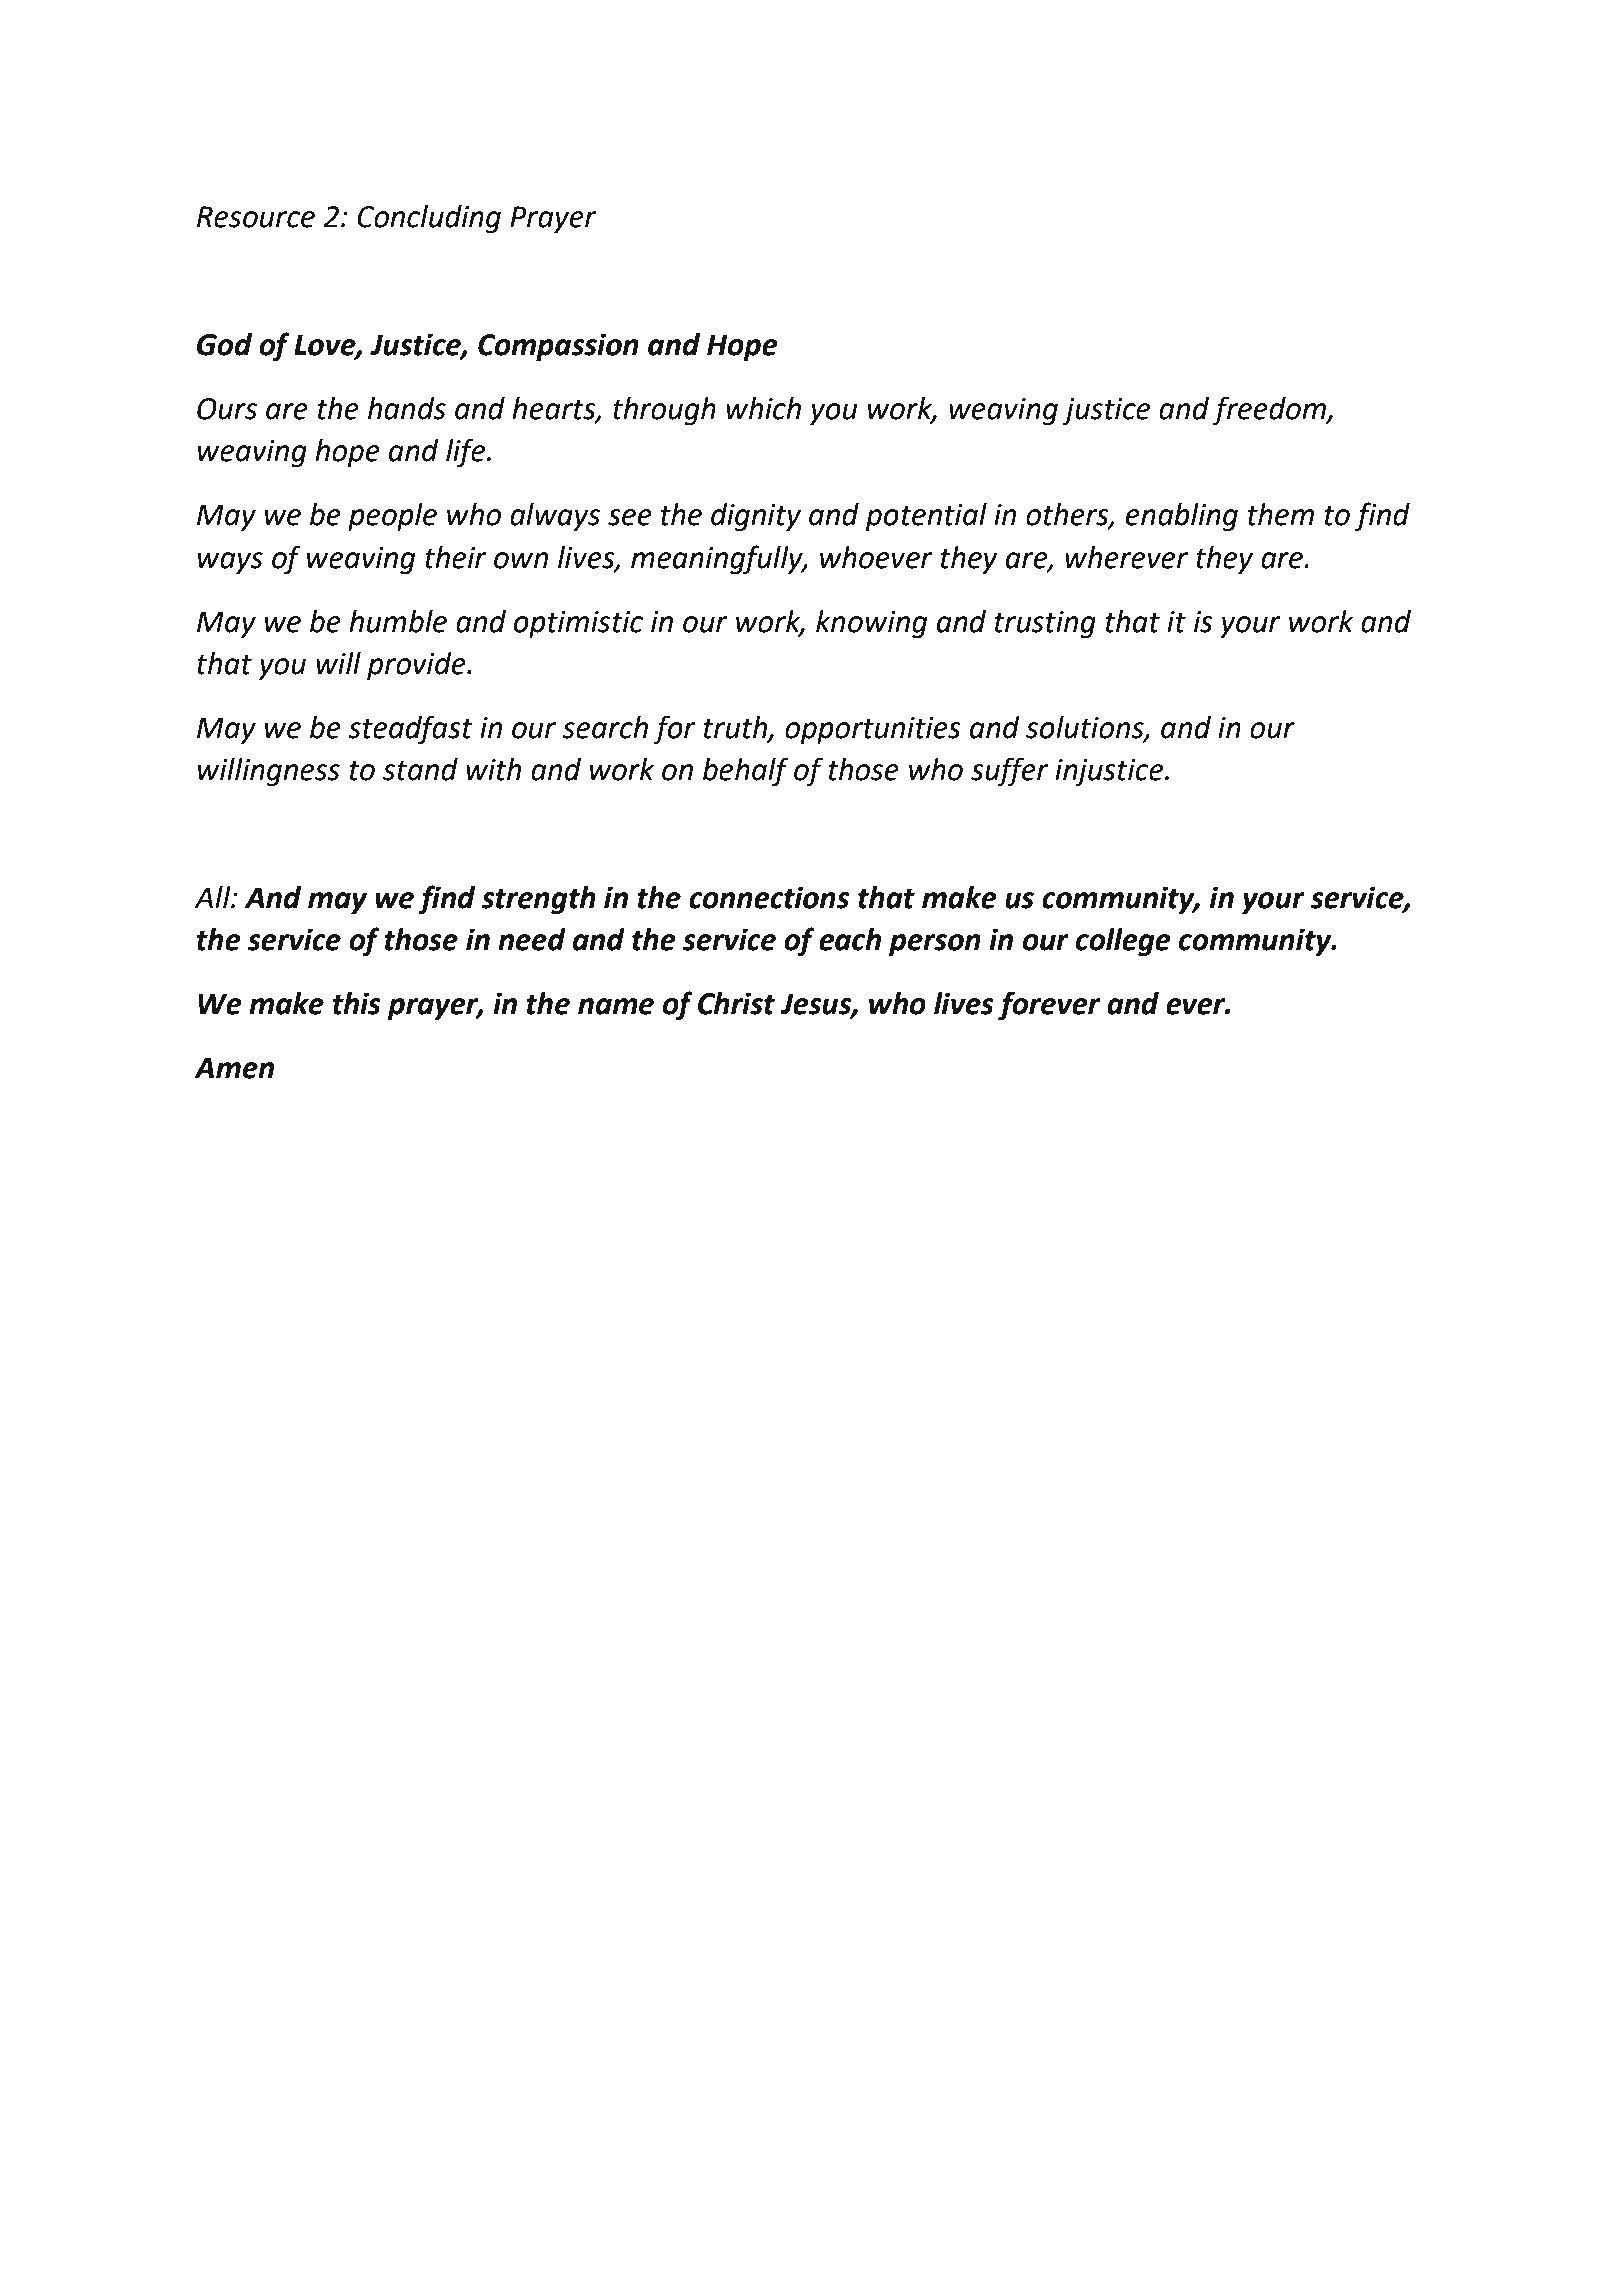 The image size is (1620, 2292). Describe the element at coordinates (398, 621) in the screenshot. I see `humble` at that location.
